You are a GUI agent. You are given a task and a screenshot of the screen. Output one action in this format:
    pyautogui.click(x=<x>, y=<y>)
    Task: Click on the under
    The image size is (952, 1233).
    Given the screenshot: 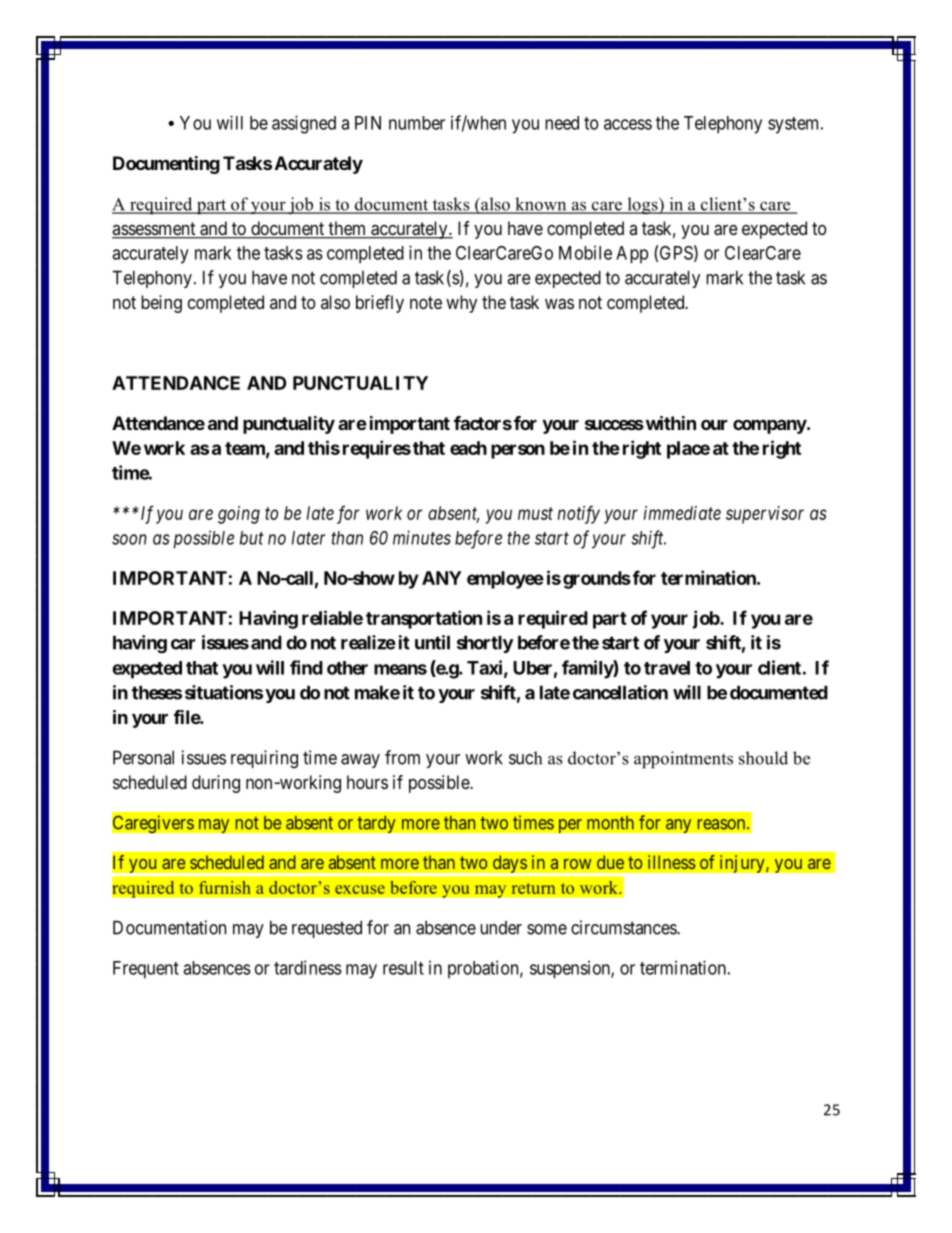 What is the action you would take?
    pyautogui.click(x=501, y=928)
